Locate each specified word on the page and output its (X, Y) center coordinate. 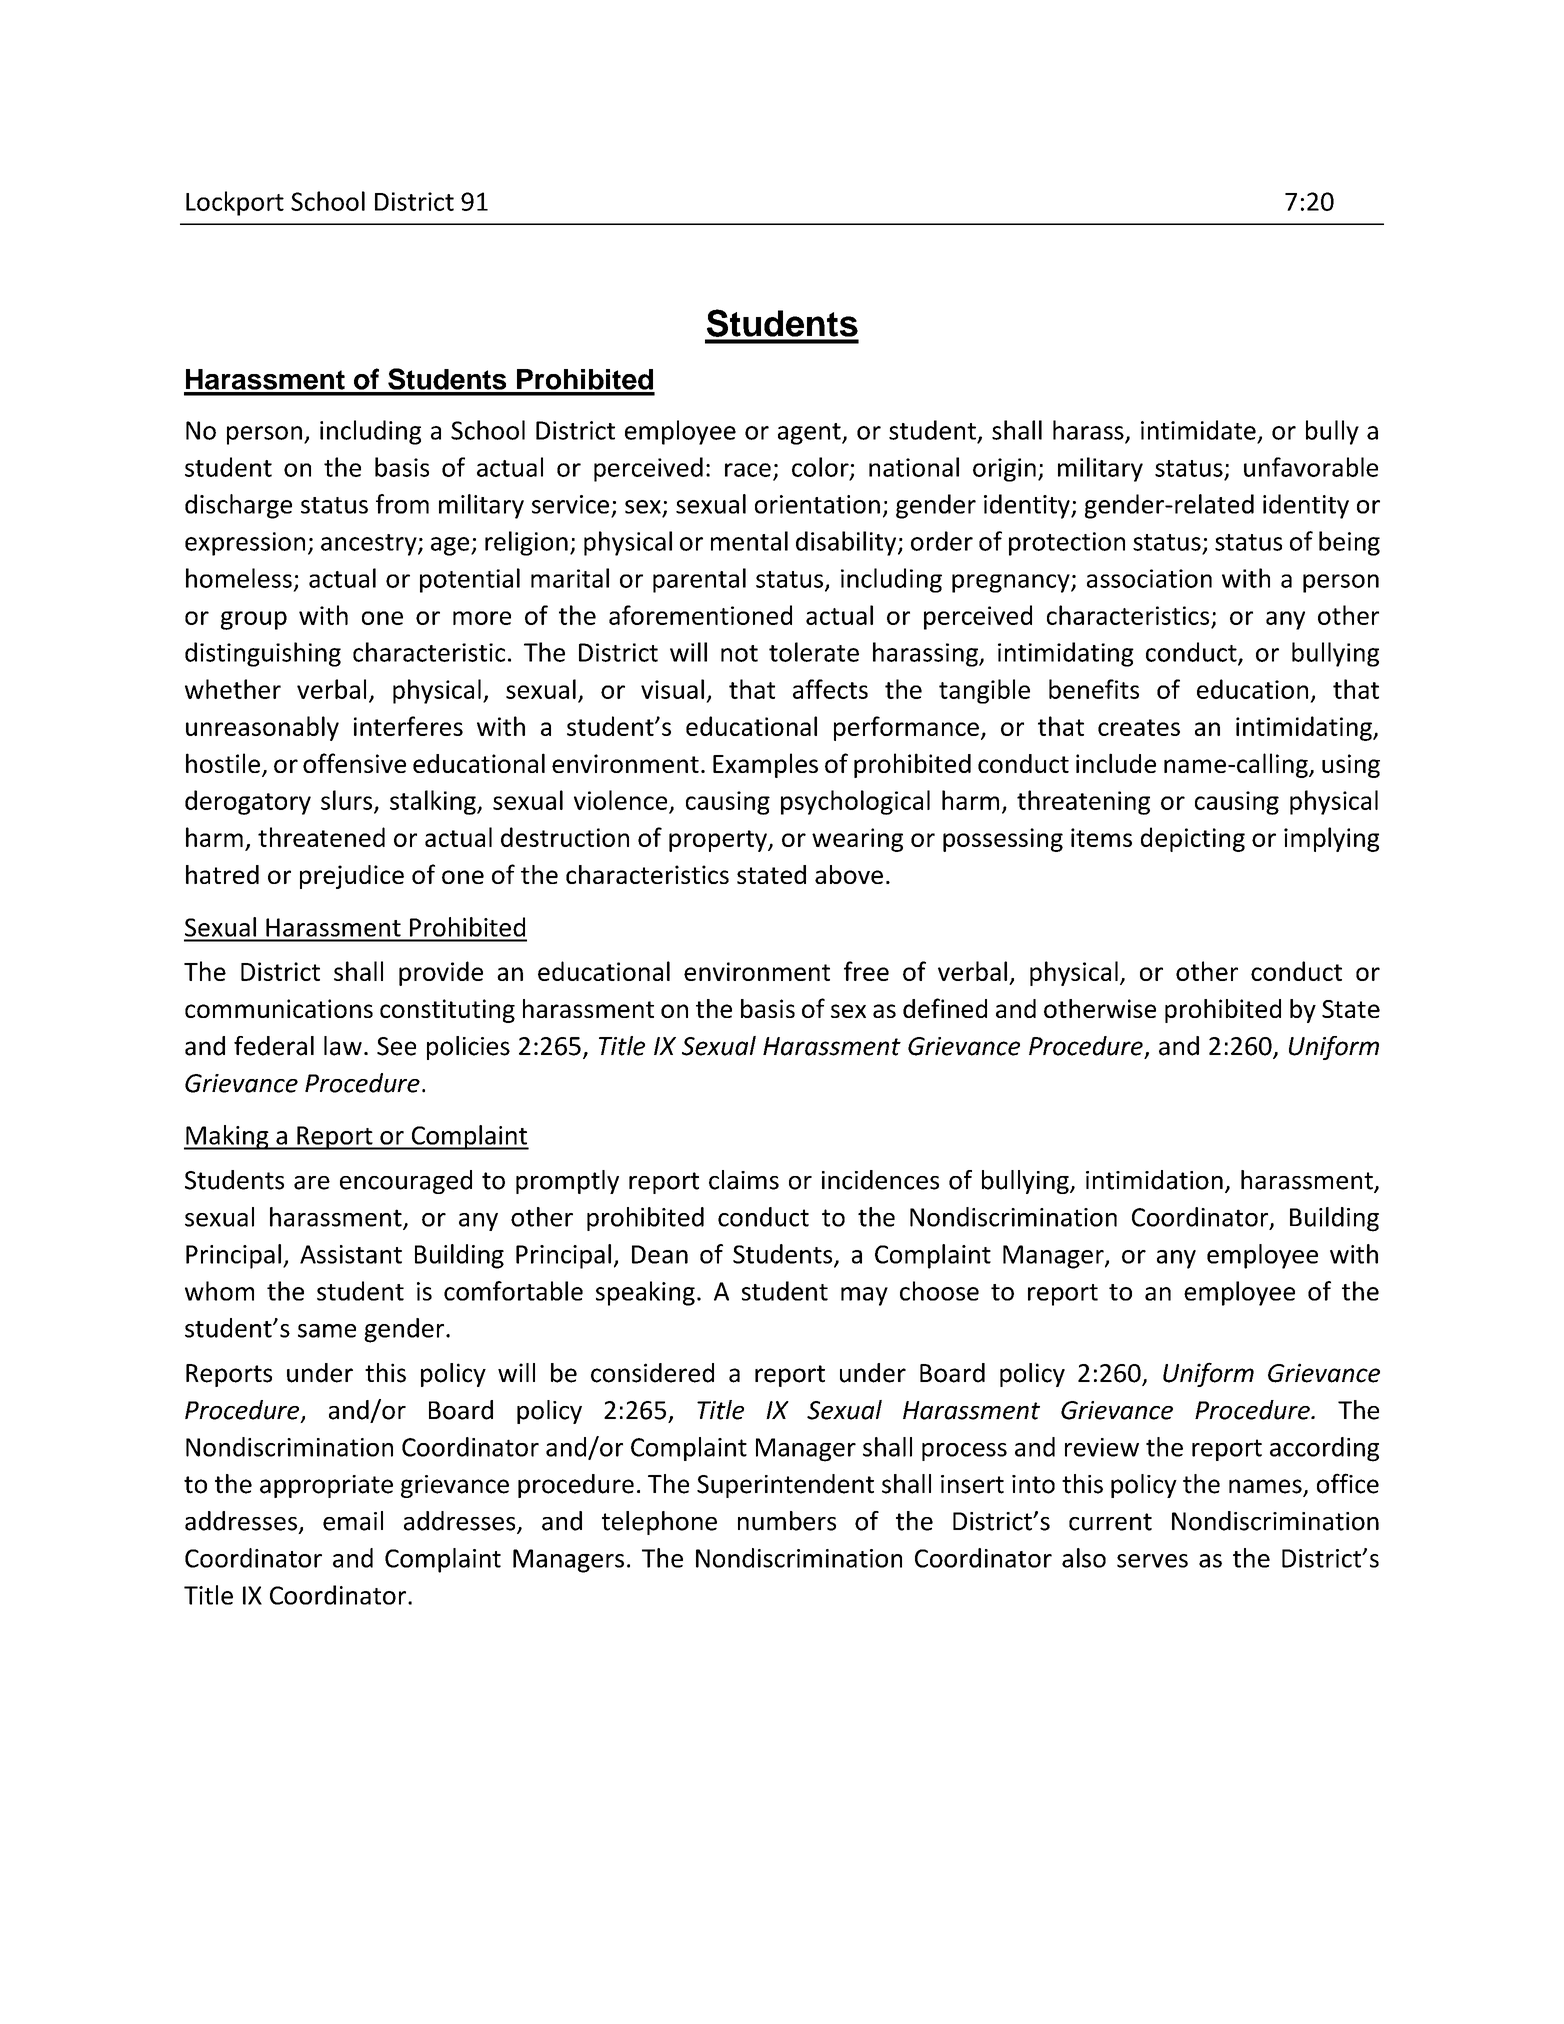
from (402, 504)
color (821, 468)
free (866, 971)
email (353, 1521)
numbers (787, 1521)
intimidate (1198, 430)
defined (945, 1008)
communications (279, 1008)
